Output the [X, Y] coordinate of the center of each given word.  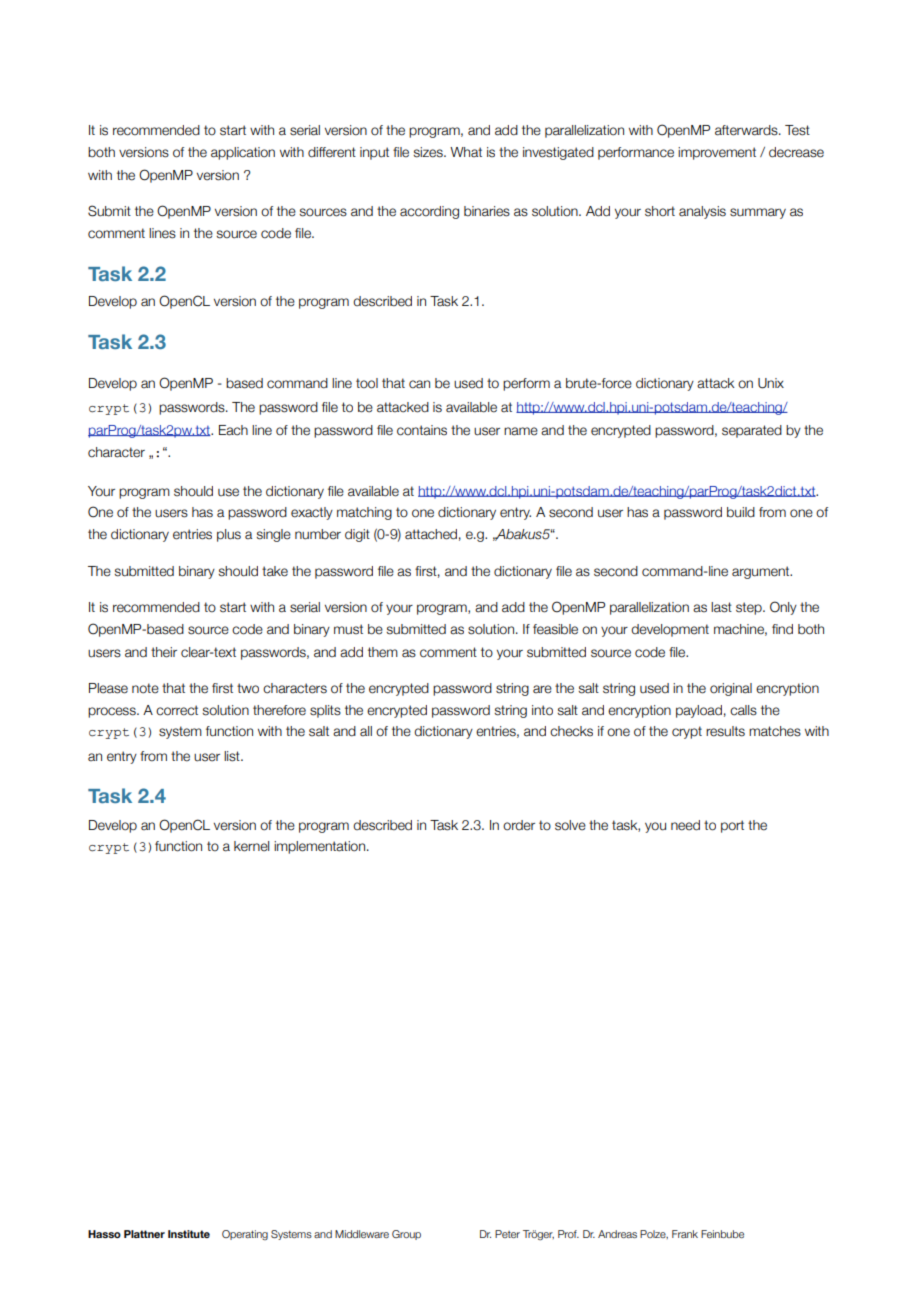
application [243, 153]
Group [406, 1235]
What [466, 152]
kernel [251, 846]
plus [229, 535]
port [732, 826]
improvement [717, 153]
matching [364, 513]
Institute [189, 1234]
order [519, 825]
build [741, 512]
